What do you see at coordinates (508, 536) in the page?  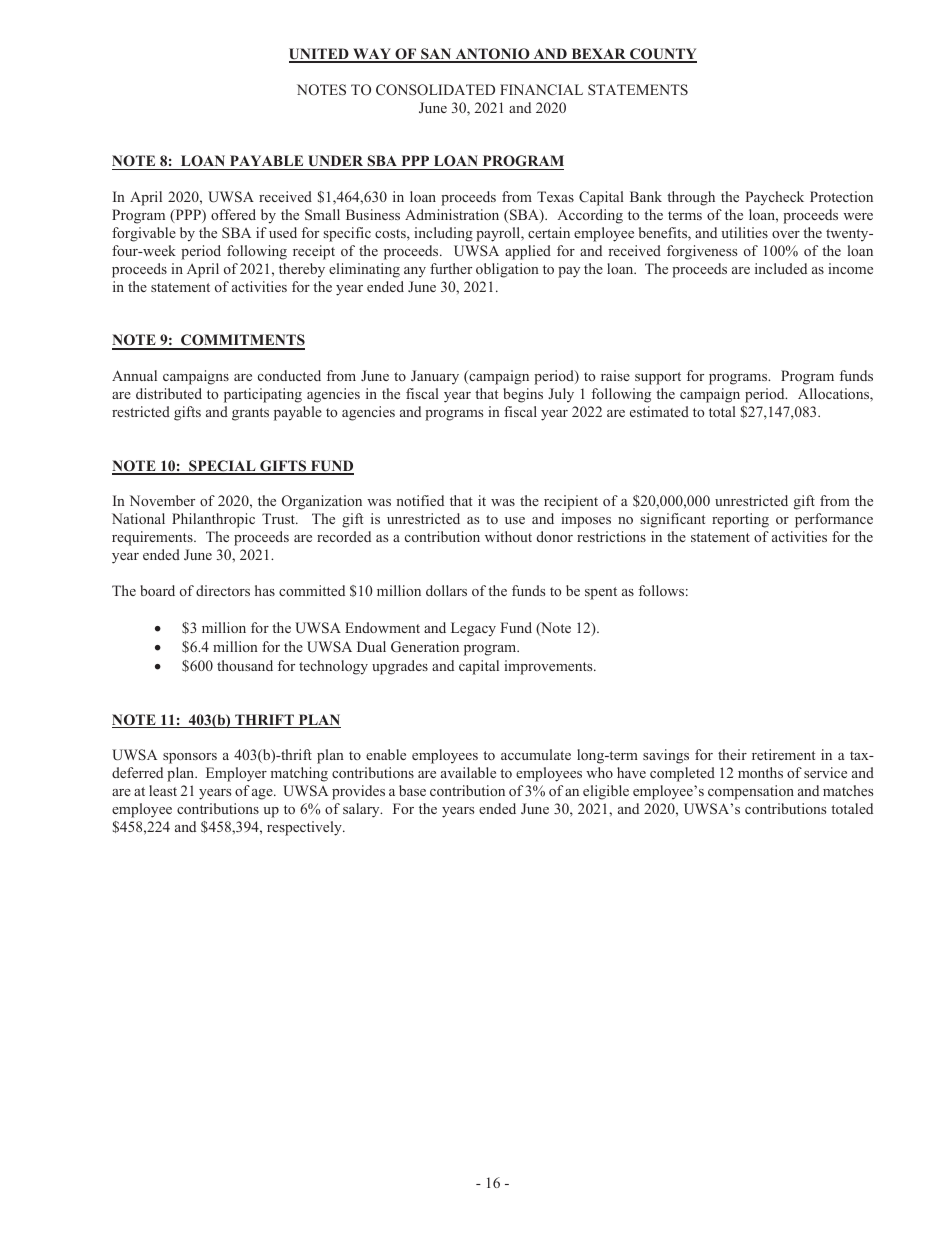 I see `without` at bounding box center [508, 536].
